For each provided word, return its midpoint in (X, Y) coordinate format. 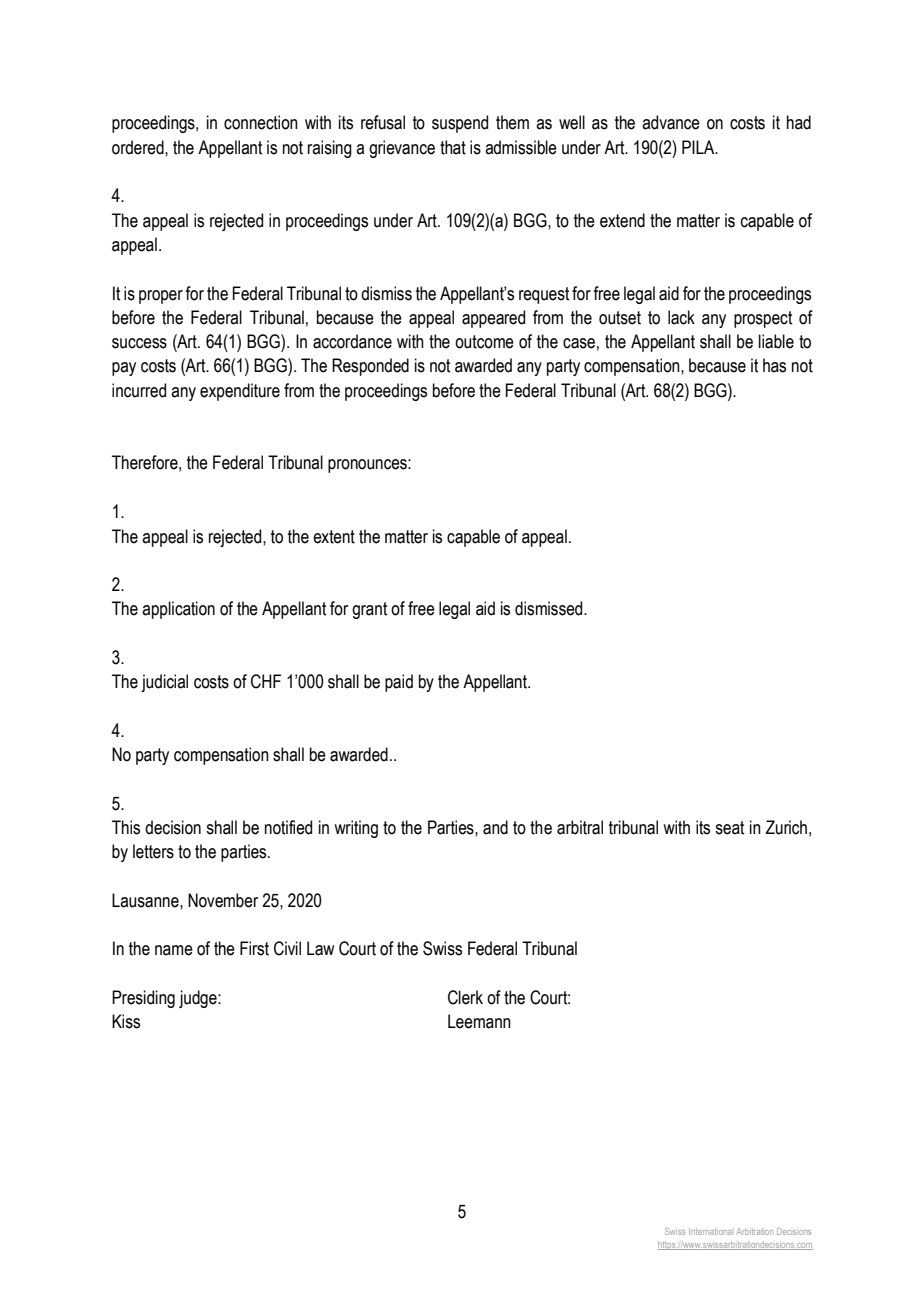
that (453, 147)
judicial (164, 683)
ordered (139, 147)
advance (671, 122)
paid (399, 683)
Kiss (126, 1021)
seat (729, 828)
